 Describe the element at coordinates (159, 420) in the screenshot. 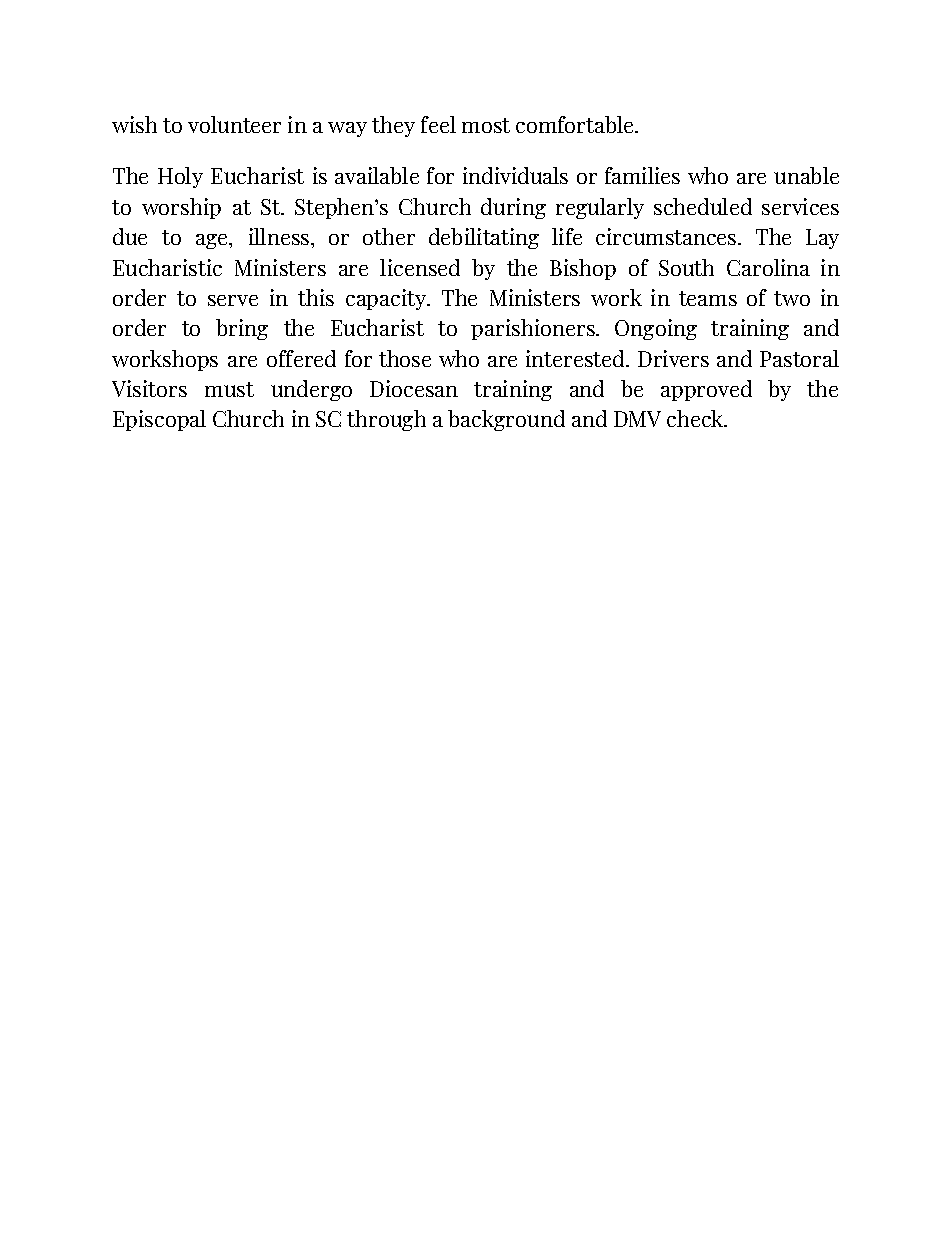

I see `Episcopal` at that location.
